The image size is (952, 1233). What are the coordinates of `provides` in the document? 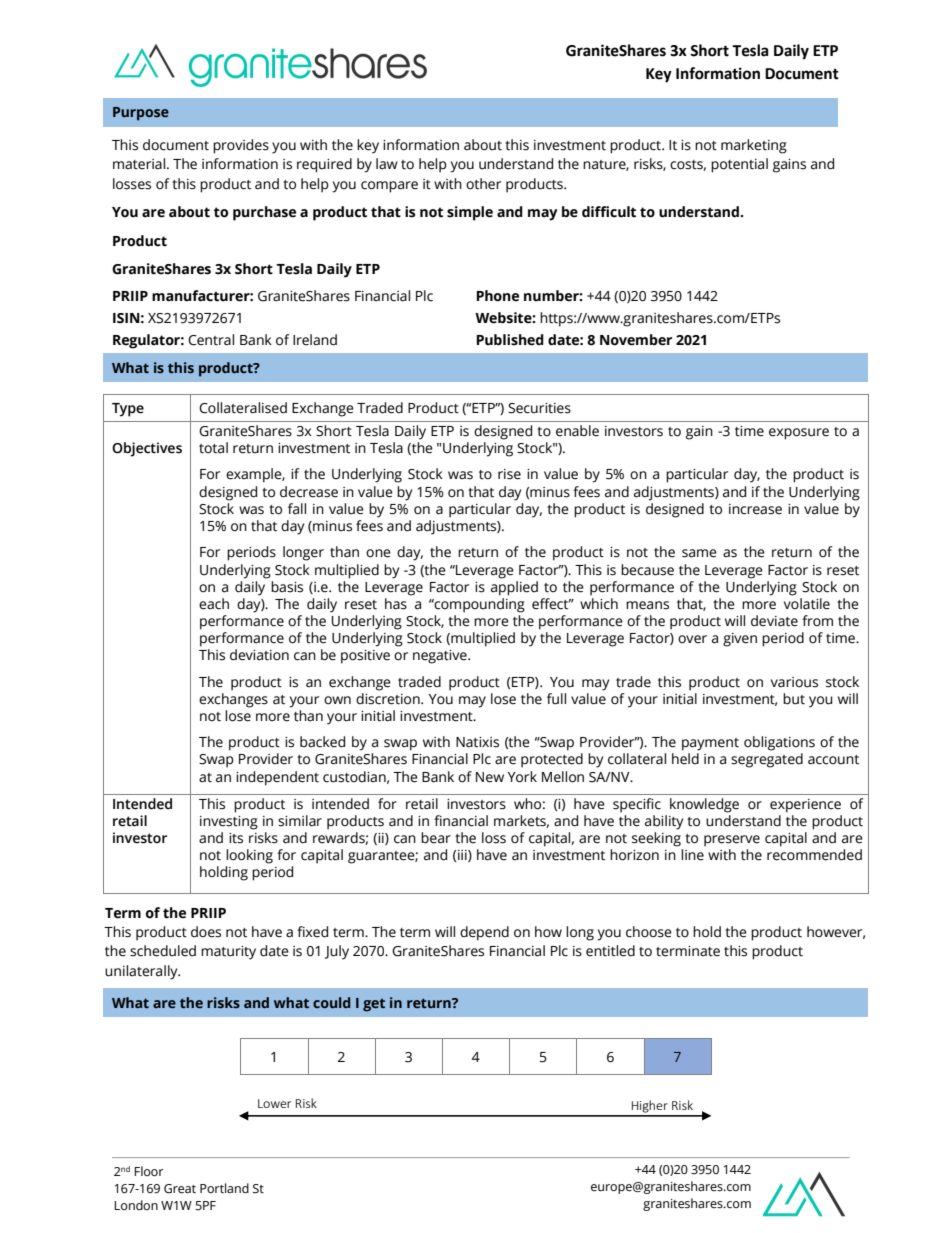 It's located at (241, 146).
